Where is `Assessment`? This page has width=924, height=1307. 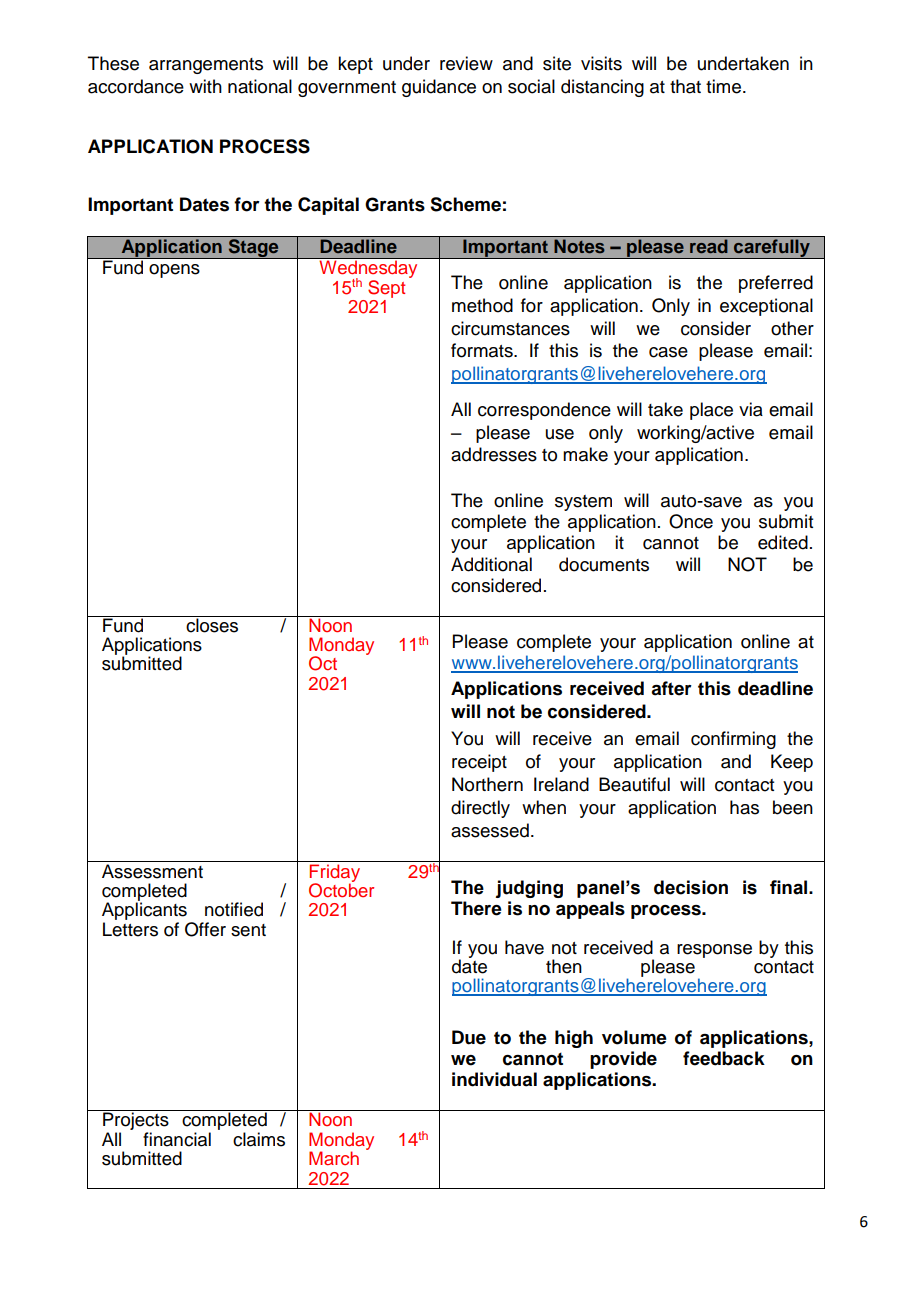
Assessment is located at coordinates (152, 871).
